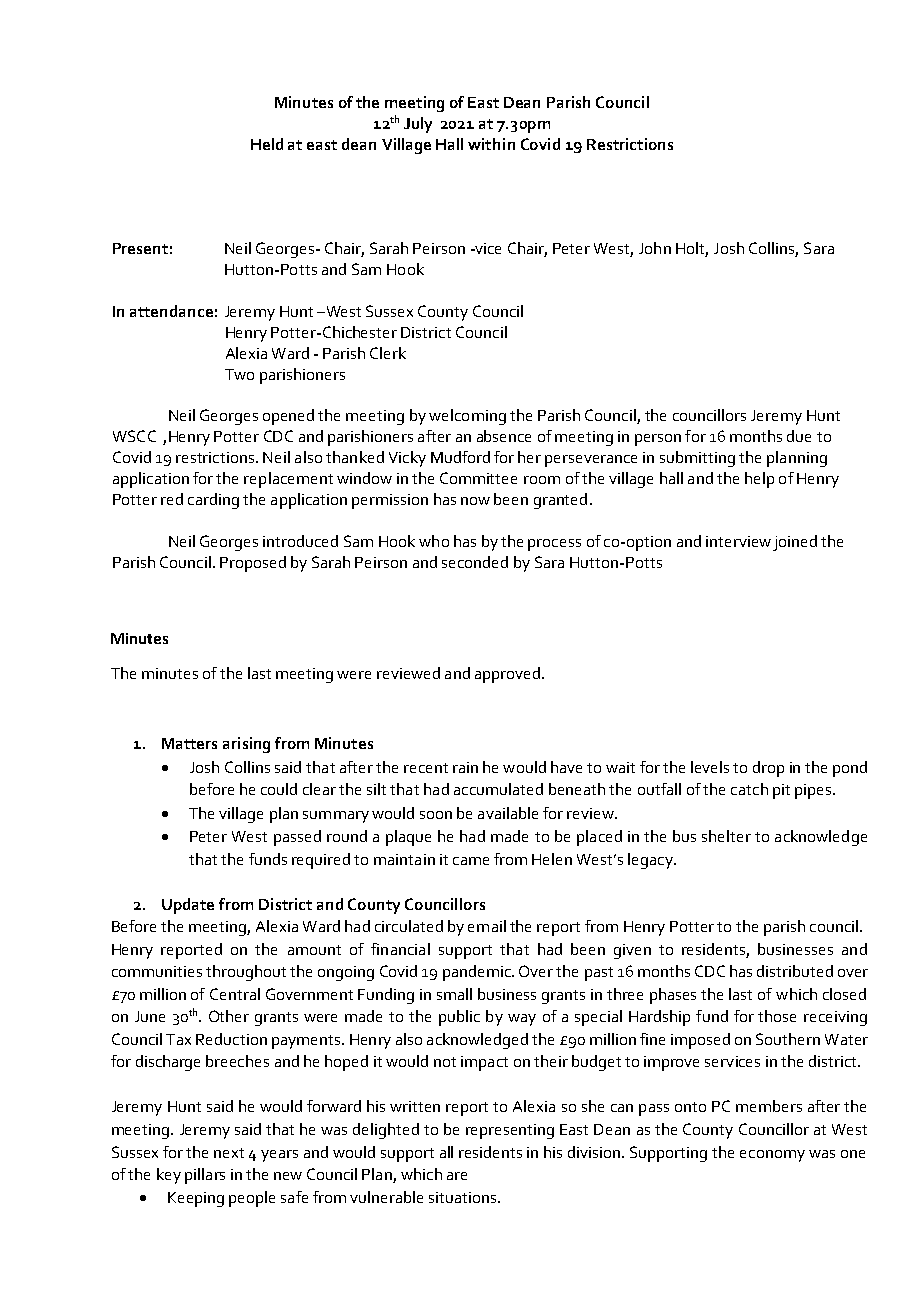 The height and width of the screenshot is (1309, 924). Describe the element at coordinates (267, 144) in the screenshot. I see `Held` at that location.
